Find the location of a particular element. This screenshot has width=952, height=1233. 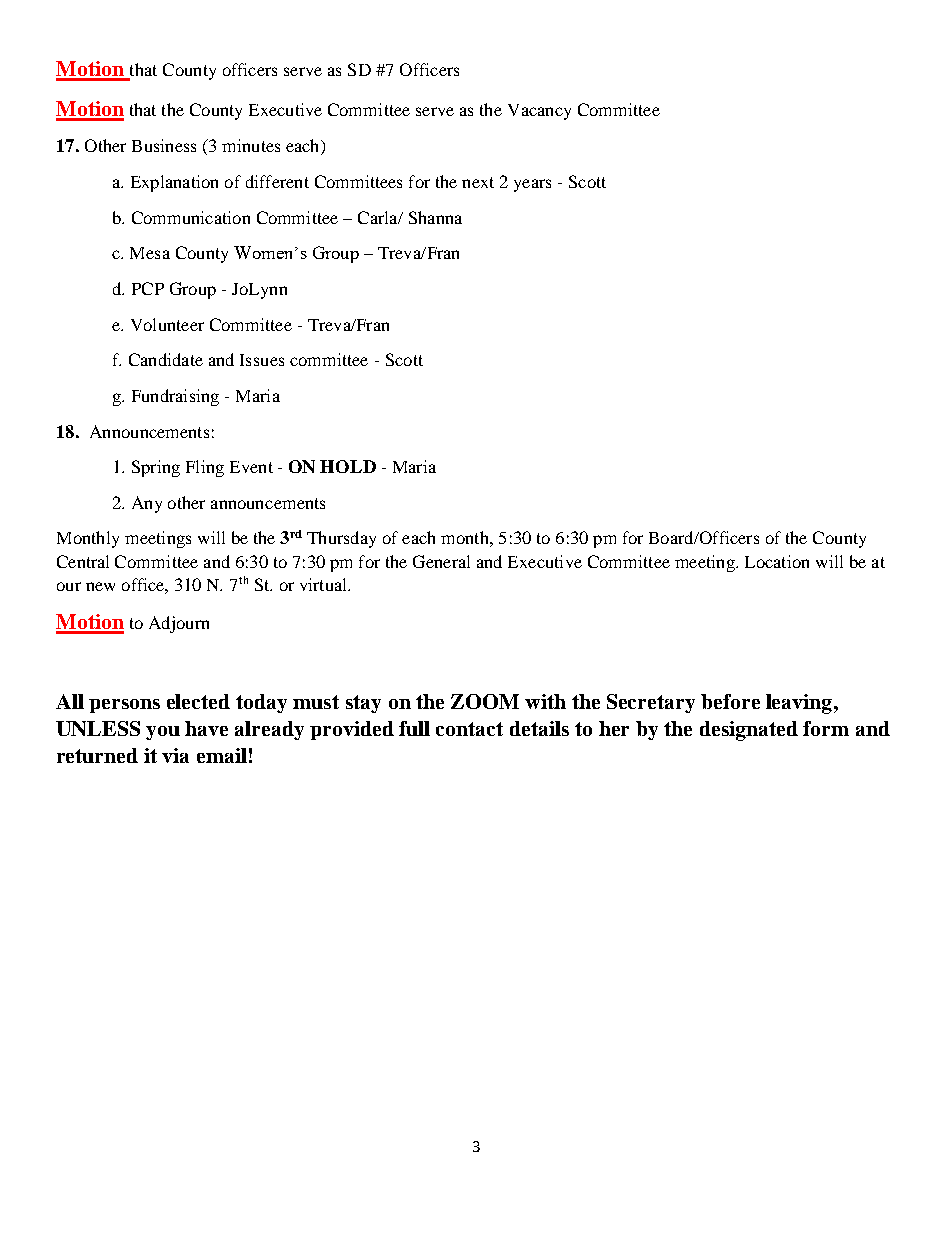

Issues is located at coordinates (262, 360).
